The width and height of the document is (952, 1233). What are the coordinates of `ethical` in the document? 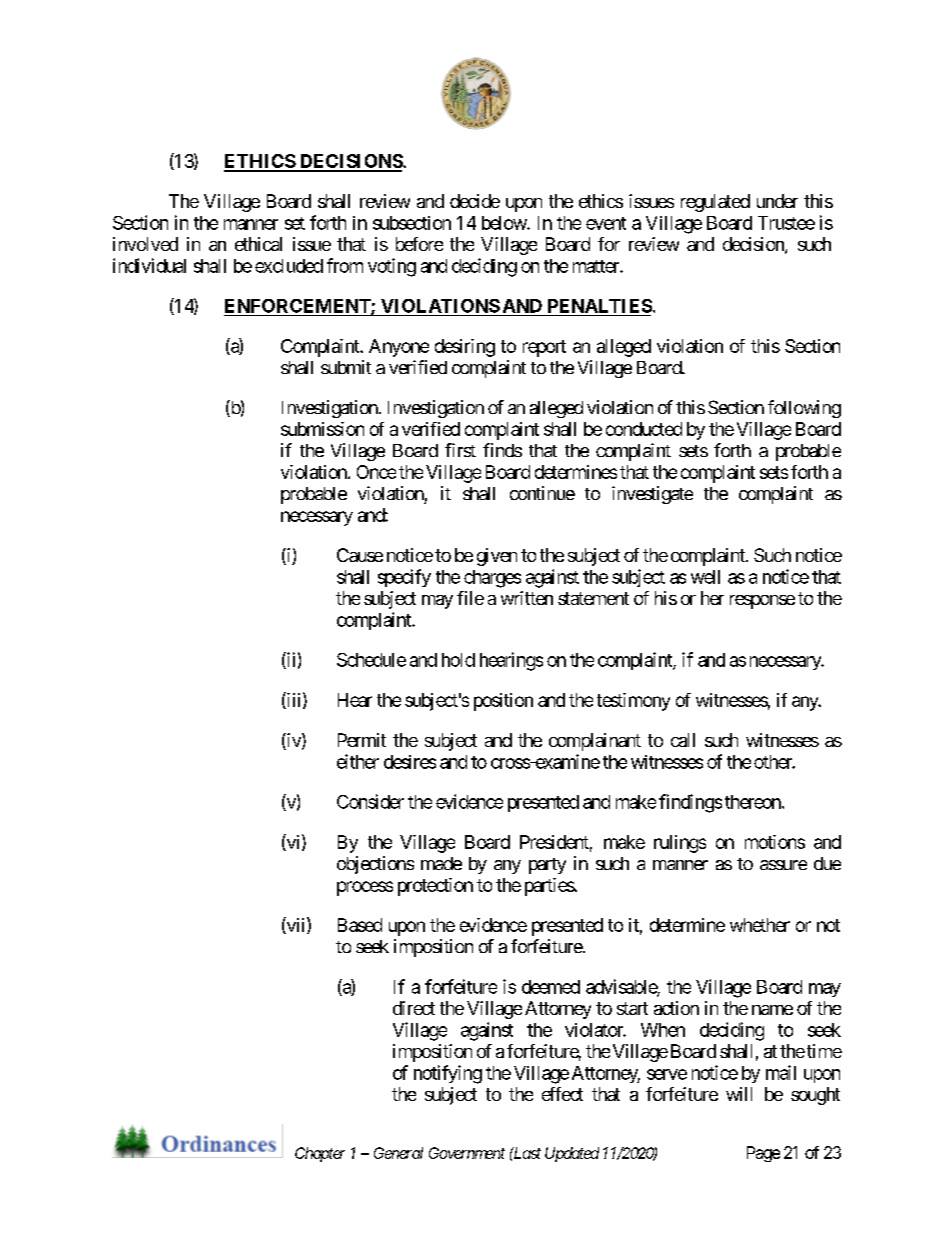 It's located at (258, 244).
